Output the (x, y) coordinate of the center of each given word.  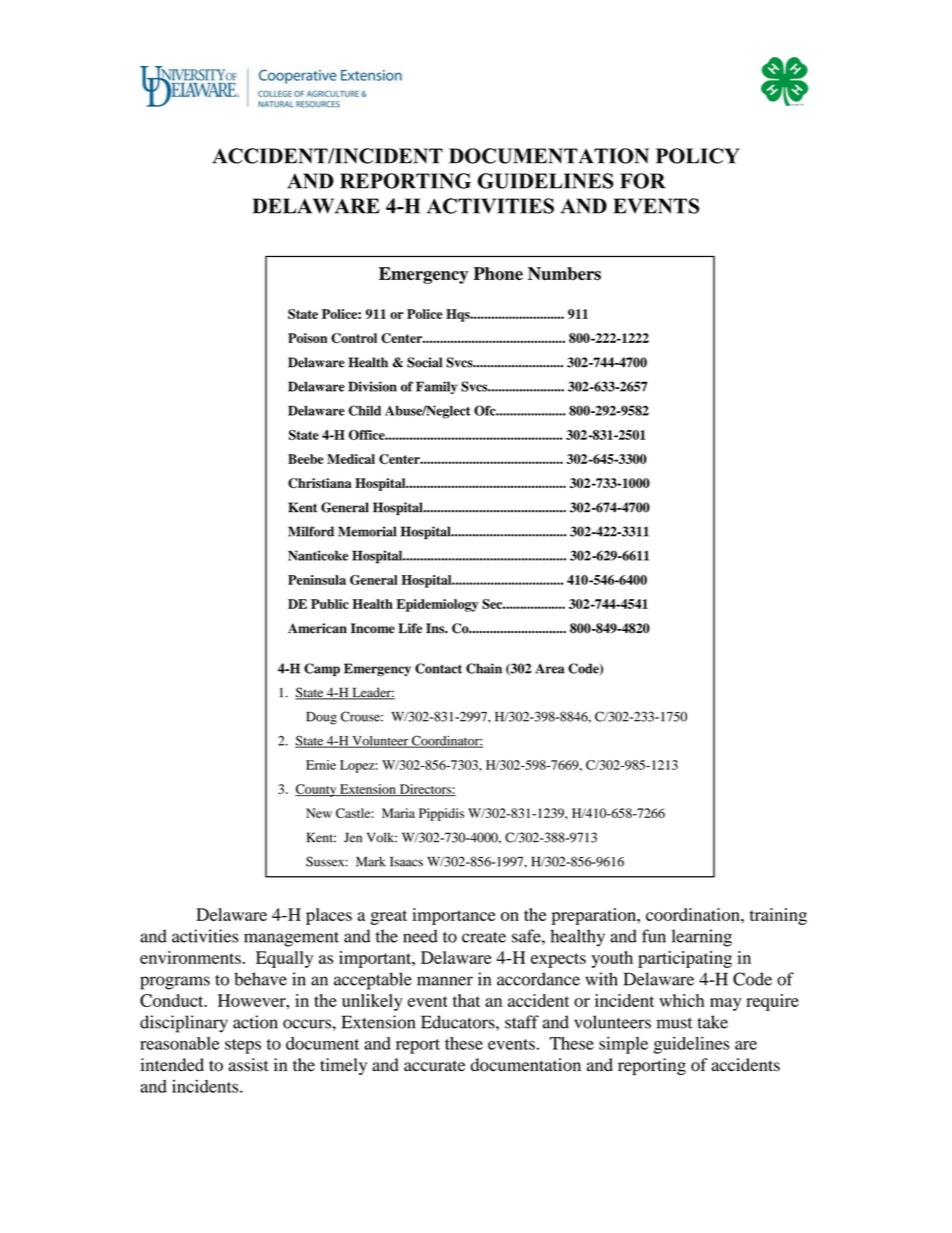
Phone (498, 274)
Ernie (321, 765)
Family (436, 387)
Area (549, 669)
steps (243, 1046)
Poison (307, 338)
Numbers (564, 274)
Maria (398, 813)
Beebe (306, 459)
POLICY (698, 156)
